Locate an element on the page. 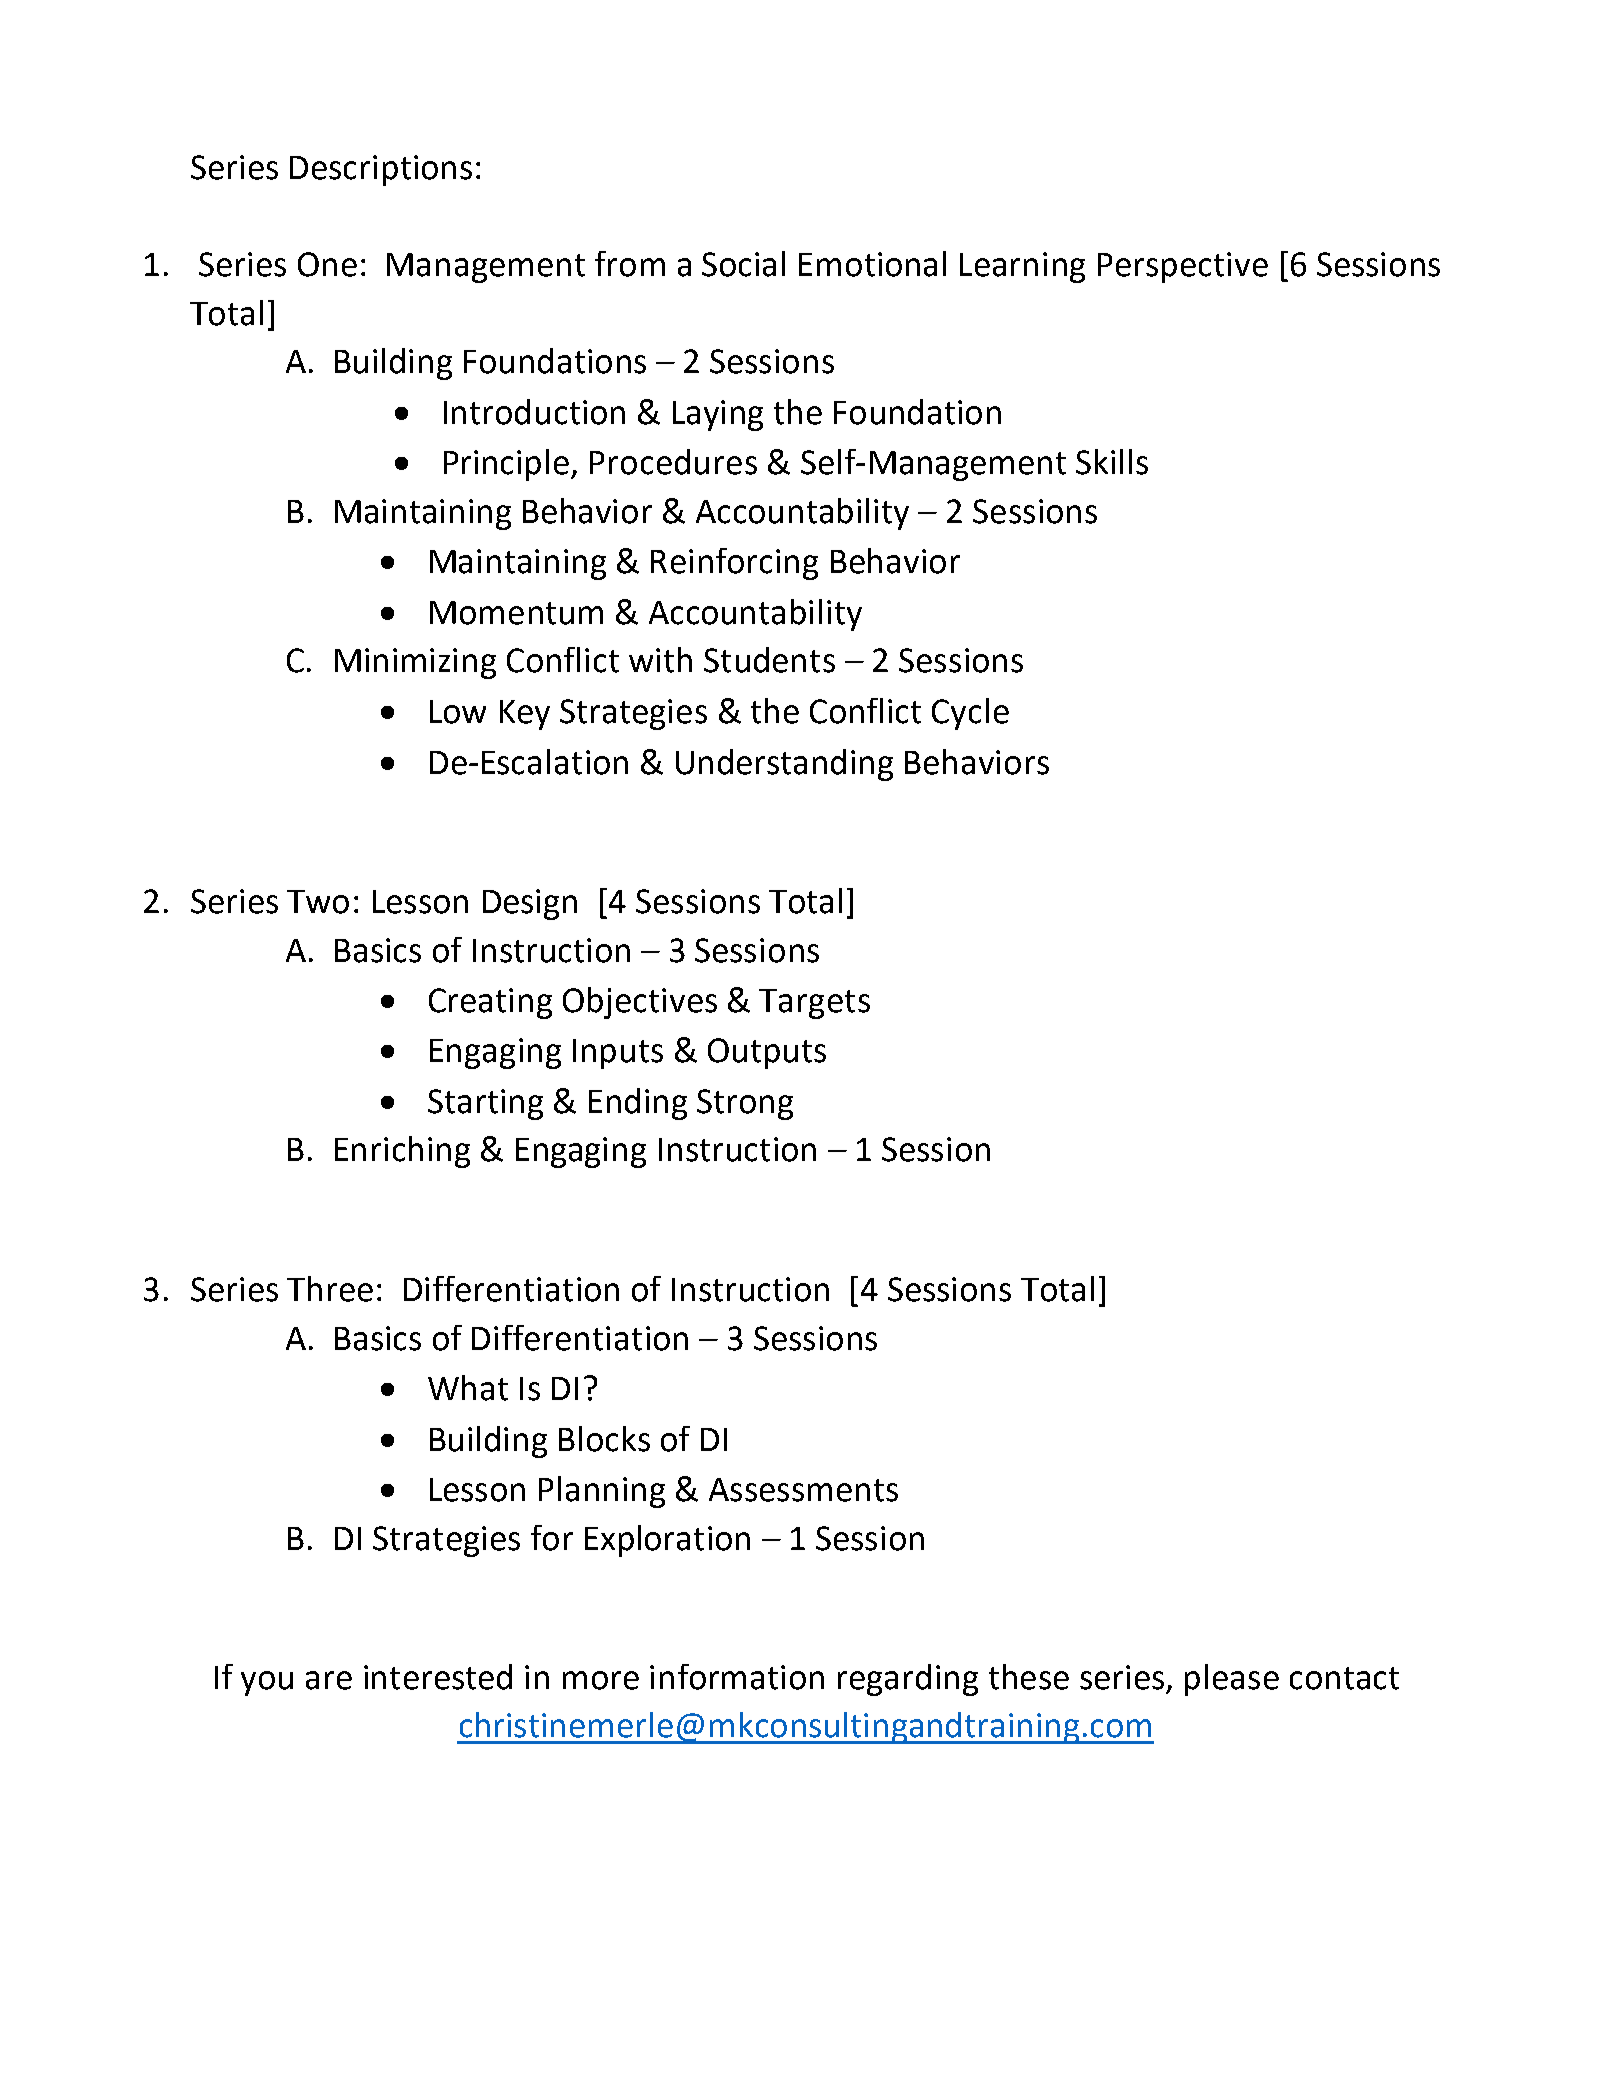  Social is located at coordinates (743, 264).
